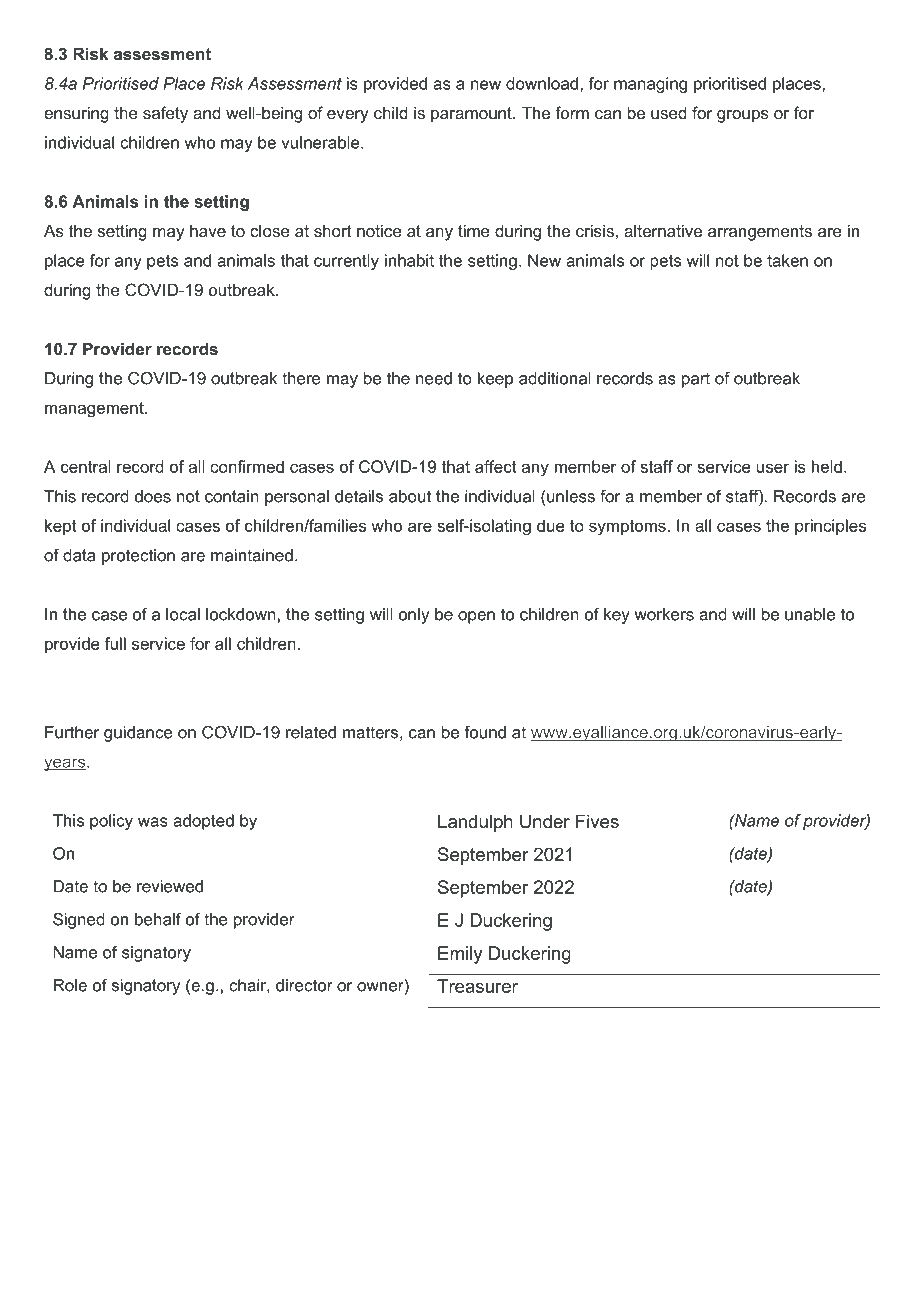 Image resolution: width=924 pixels, height=1308 pixels. Describe the element at coordinates (743, 116) in the document. I see `groups` at that location.
